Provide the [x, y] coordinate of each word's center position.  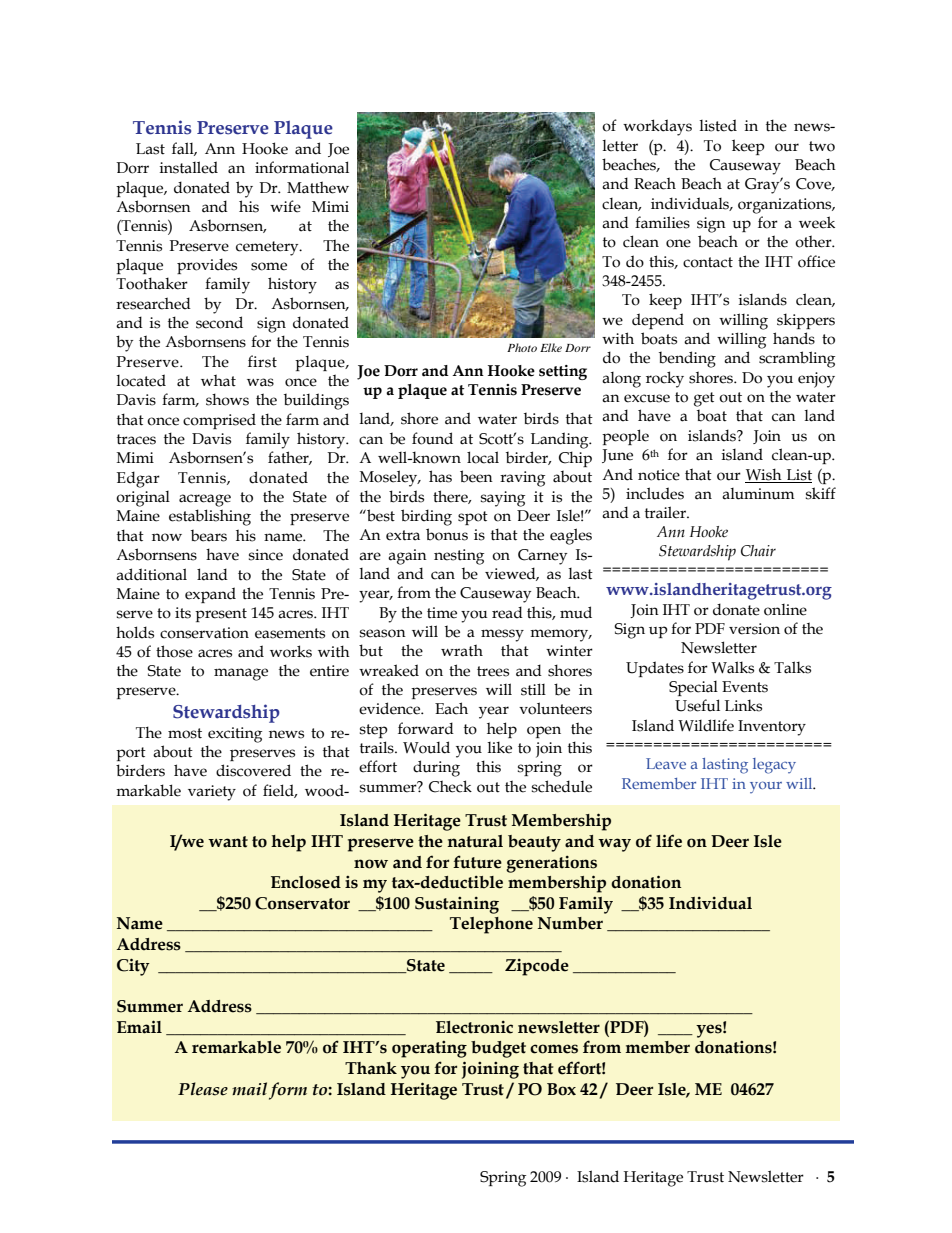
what [218, 380]
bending [687, 359]
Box [561, 1089]
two [822, 146]
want [228, 842]
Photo [522, 347]
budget [498, 1049]
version [754, 629]
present [221, 615]
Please [203, 1089]
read [507, 612]
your [766, 787]
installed [189, 167]
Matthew [318, 187]
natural [475, 841]
